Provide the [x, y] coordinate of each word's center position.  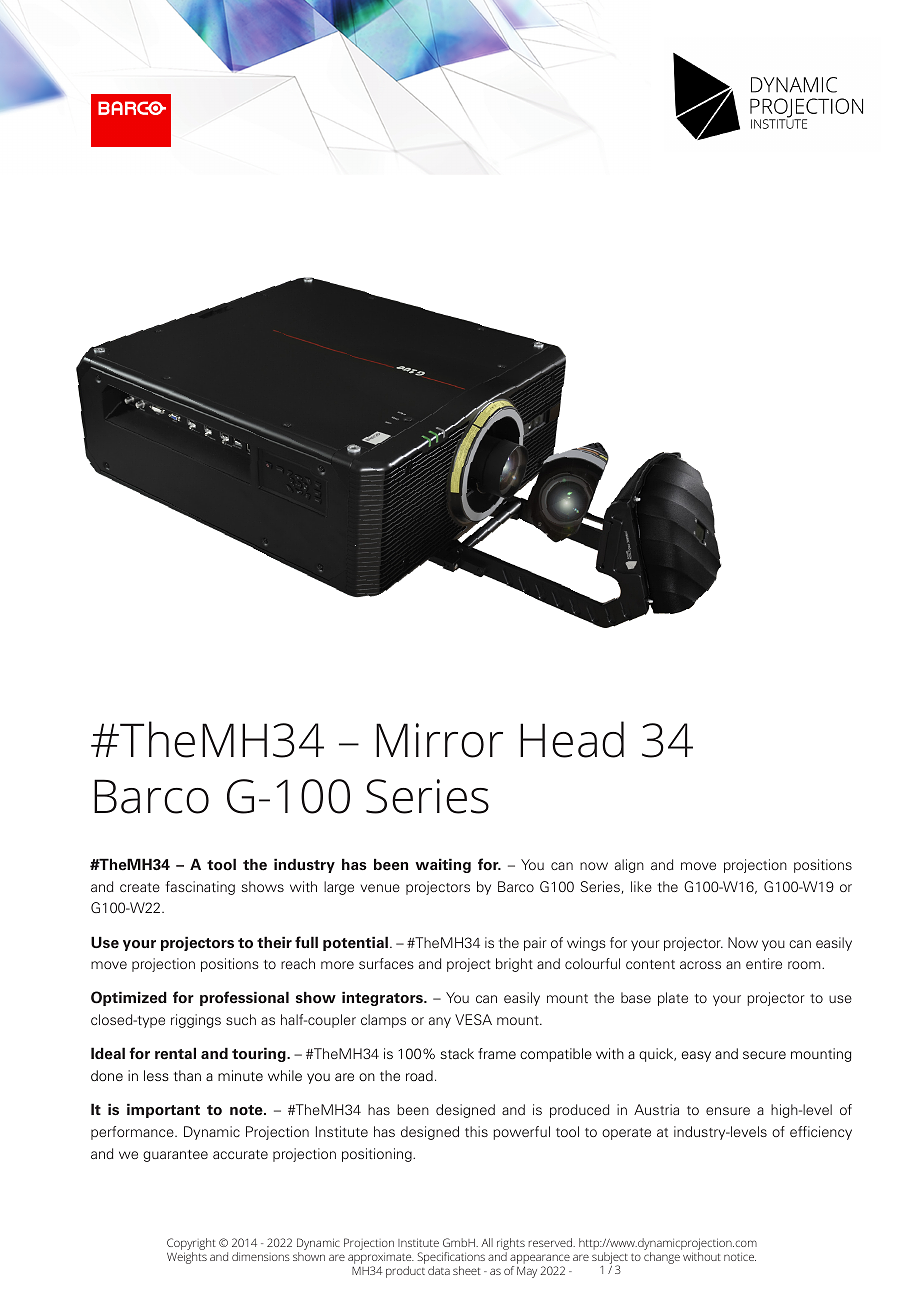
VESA [473, 1019]
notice [740, 1257]
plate [673, 999]
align [629, 866]
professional [244, 998]
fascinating [200, 888]
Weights [187, 1258]
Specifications [451, 1258]
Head [572, 739]
